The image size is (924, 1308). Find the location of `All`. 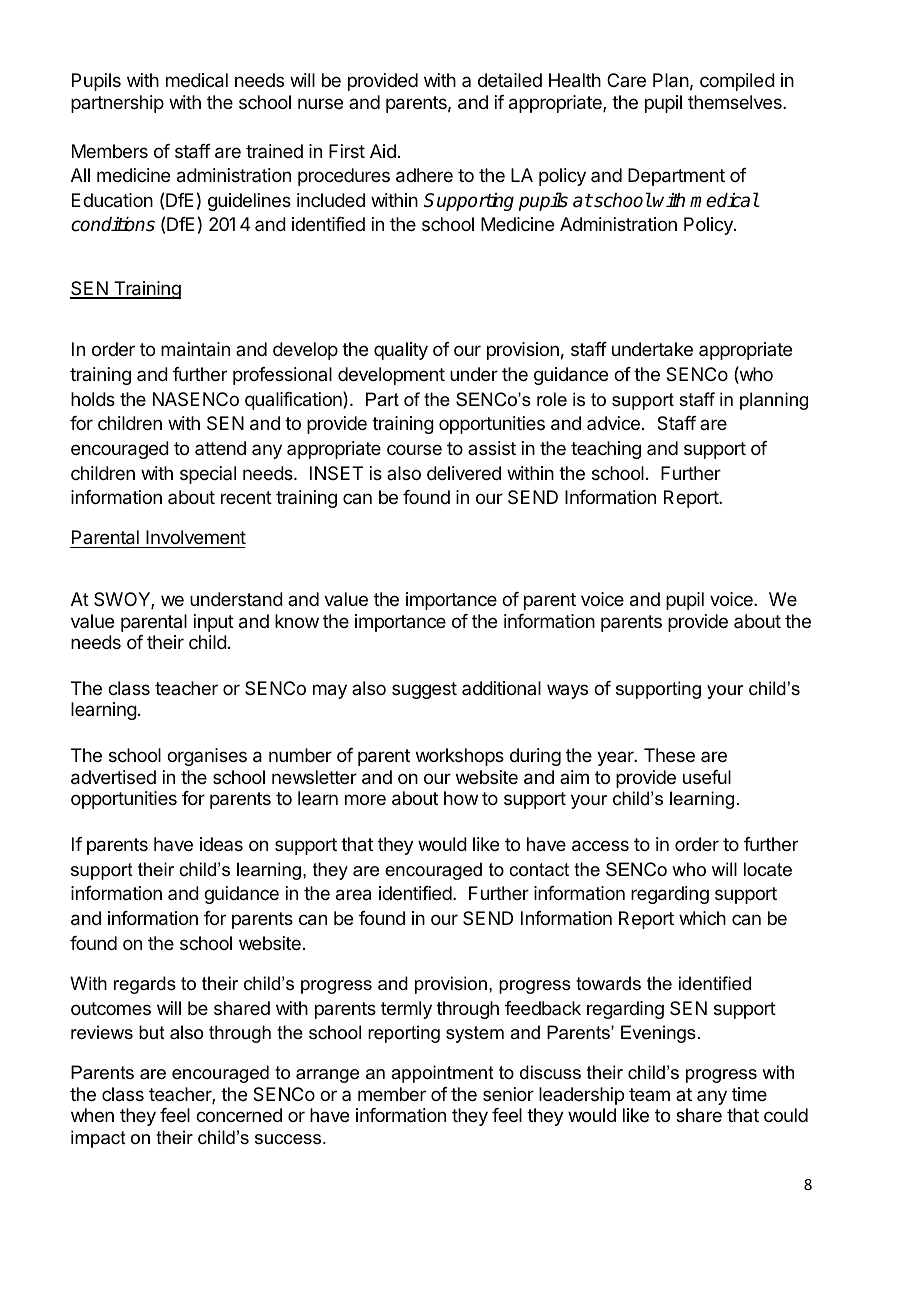

All is located at coordinates (80, 175).
